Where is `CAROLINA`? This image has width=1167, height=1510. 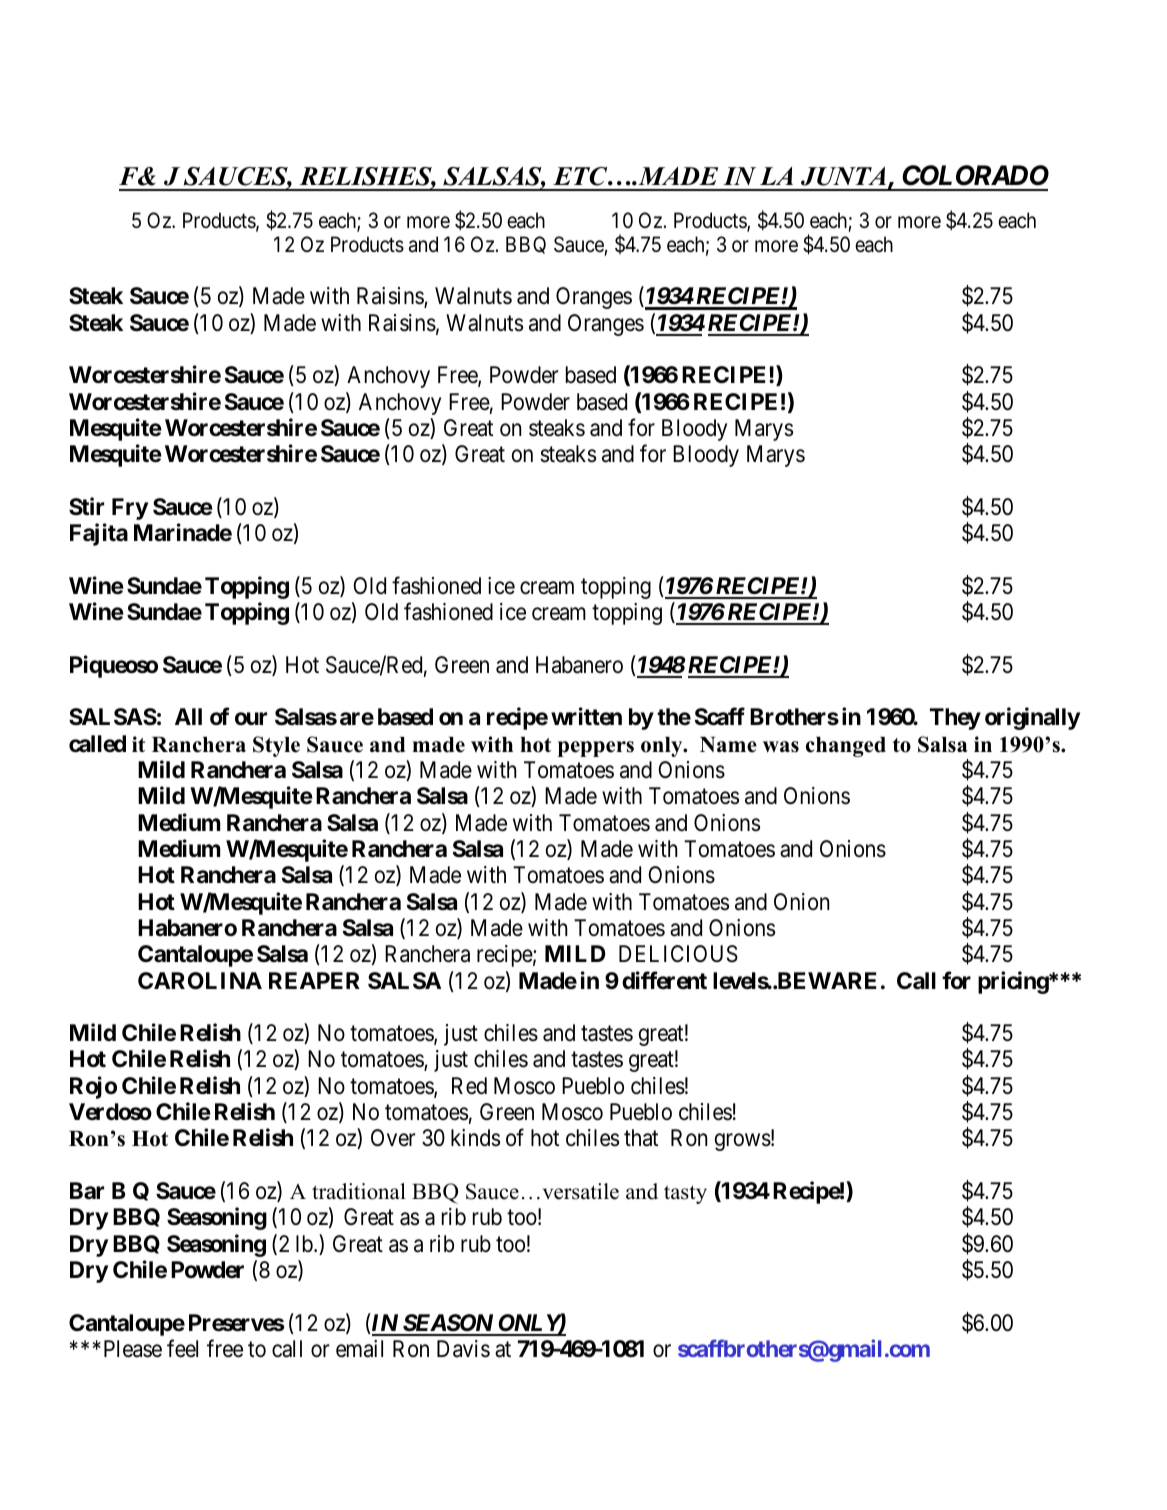
CAROLINA is located at coordinates (200, 981).
